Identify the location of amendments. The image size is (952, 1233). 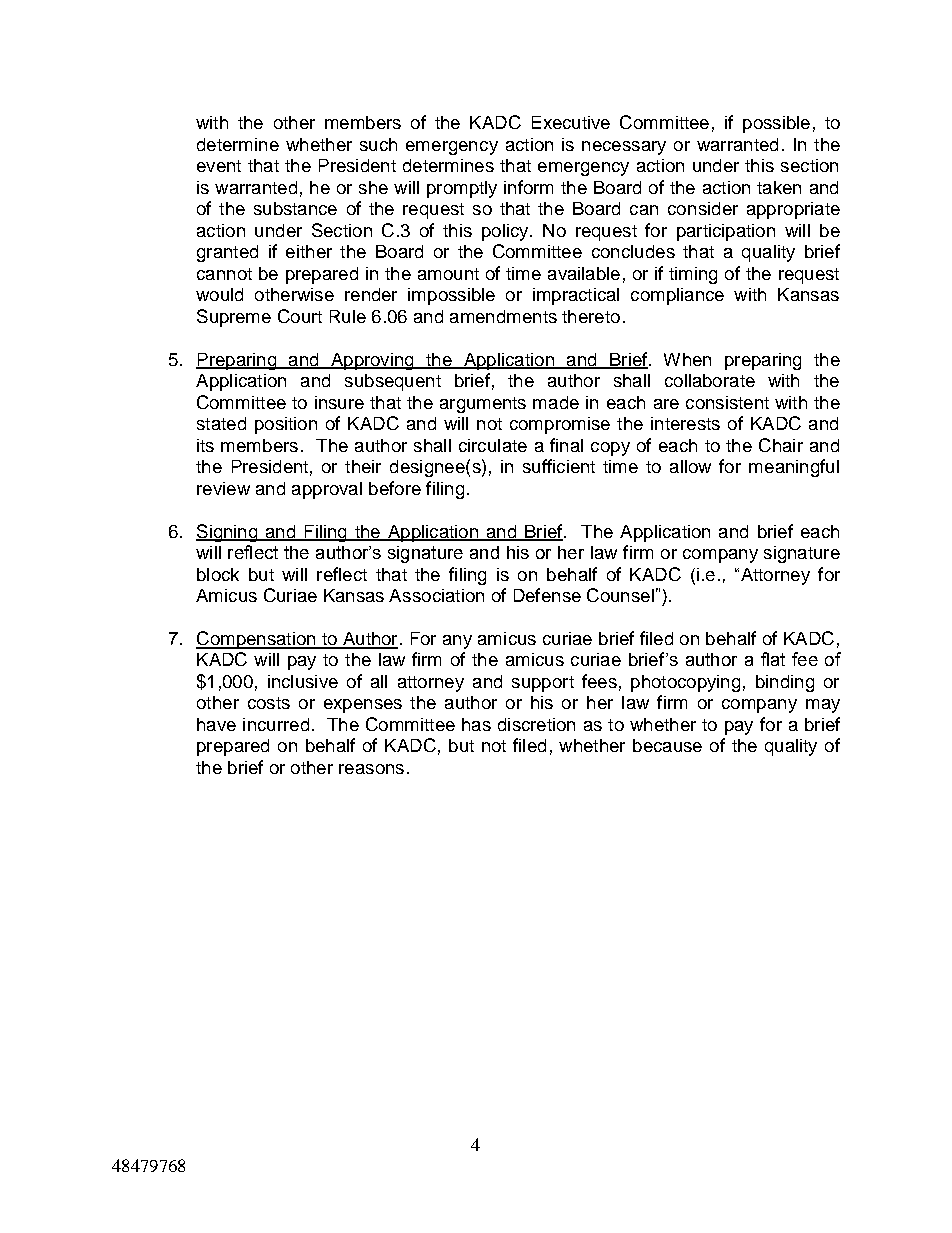
(503, 316).
